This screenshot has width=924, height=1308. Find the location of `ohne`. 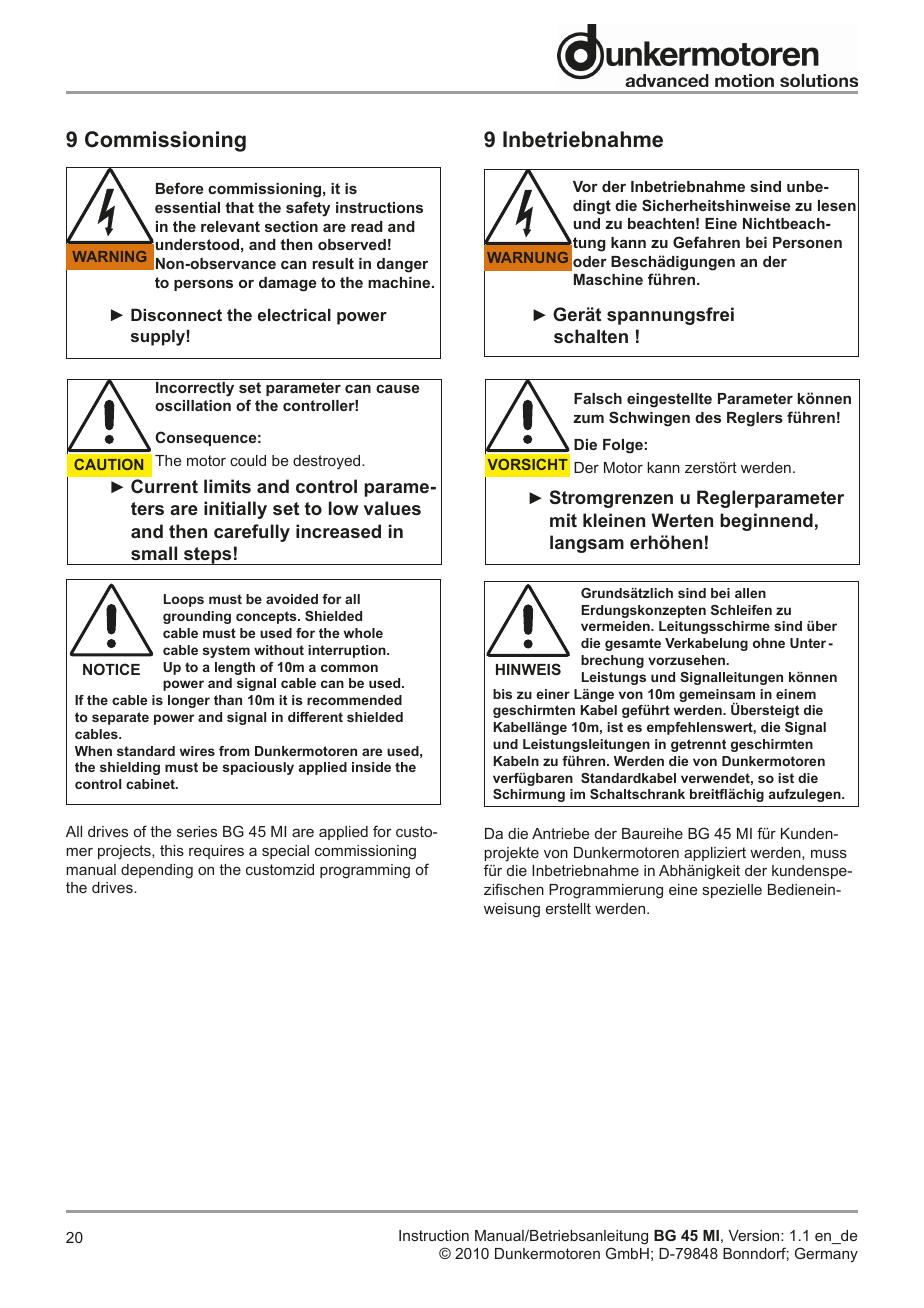

ohne is located at coordinates (769, 643).
